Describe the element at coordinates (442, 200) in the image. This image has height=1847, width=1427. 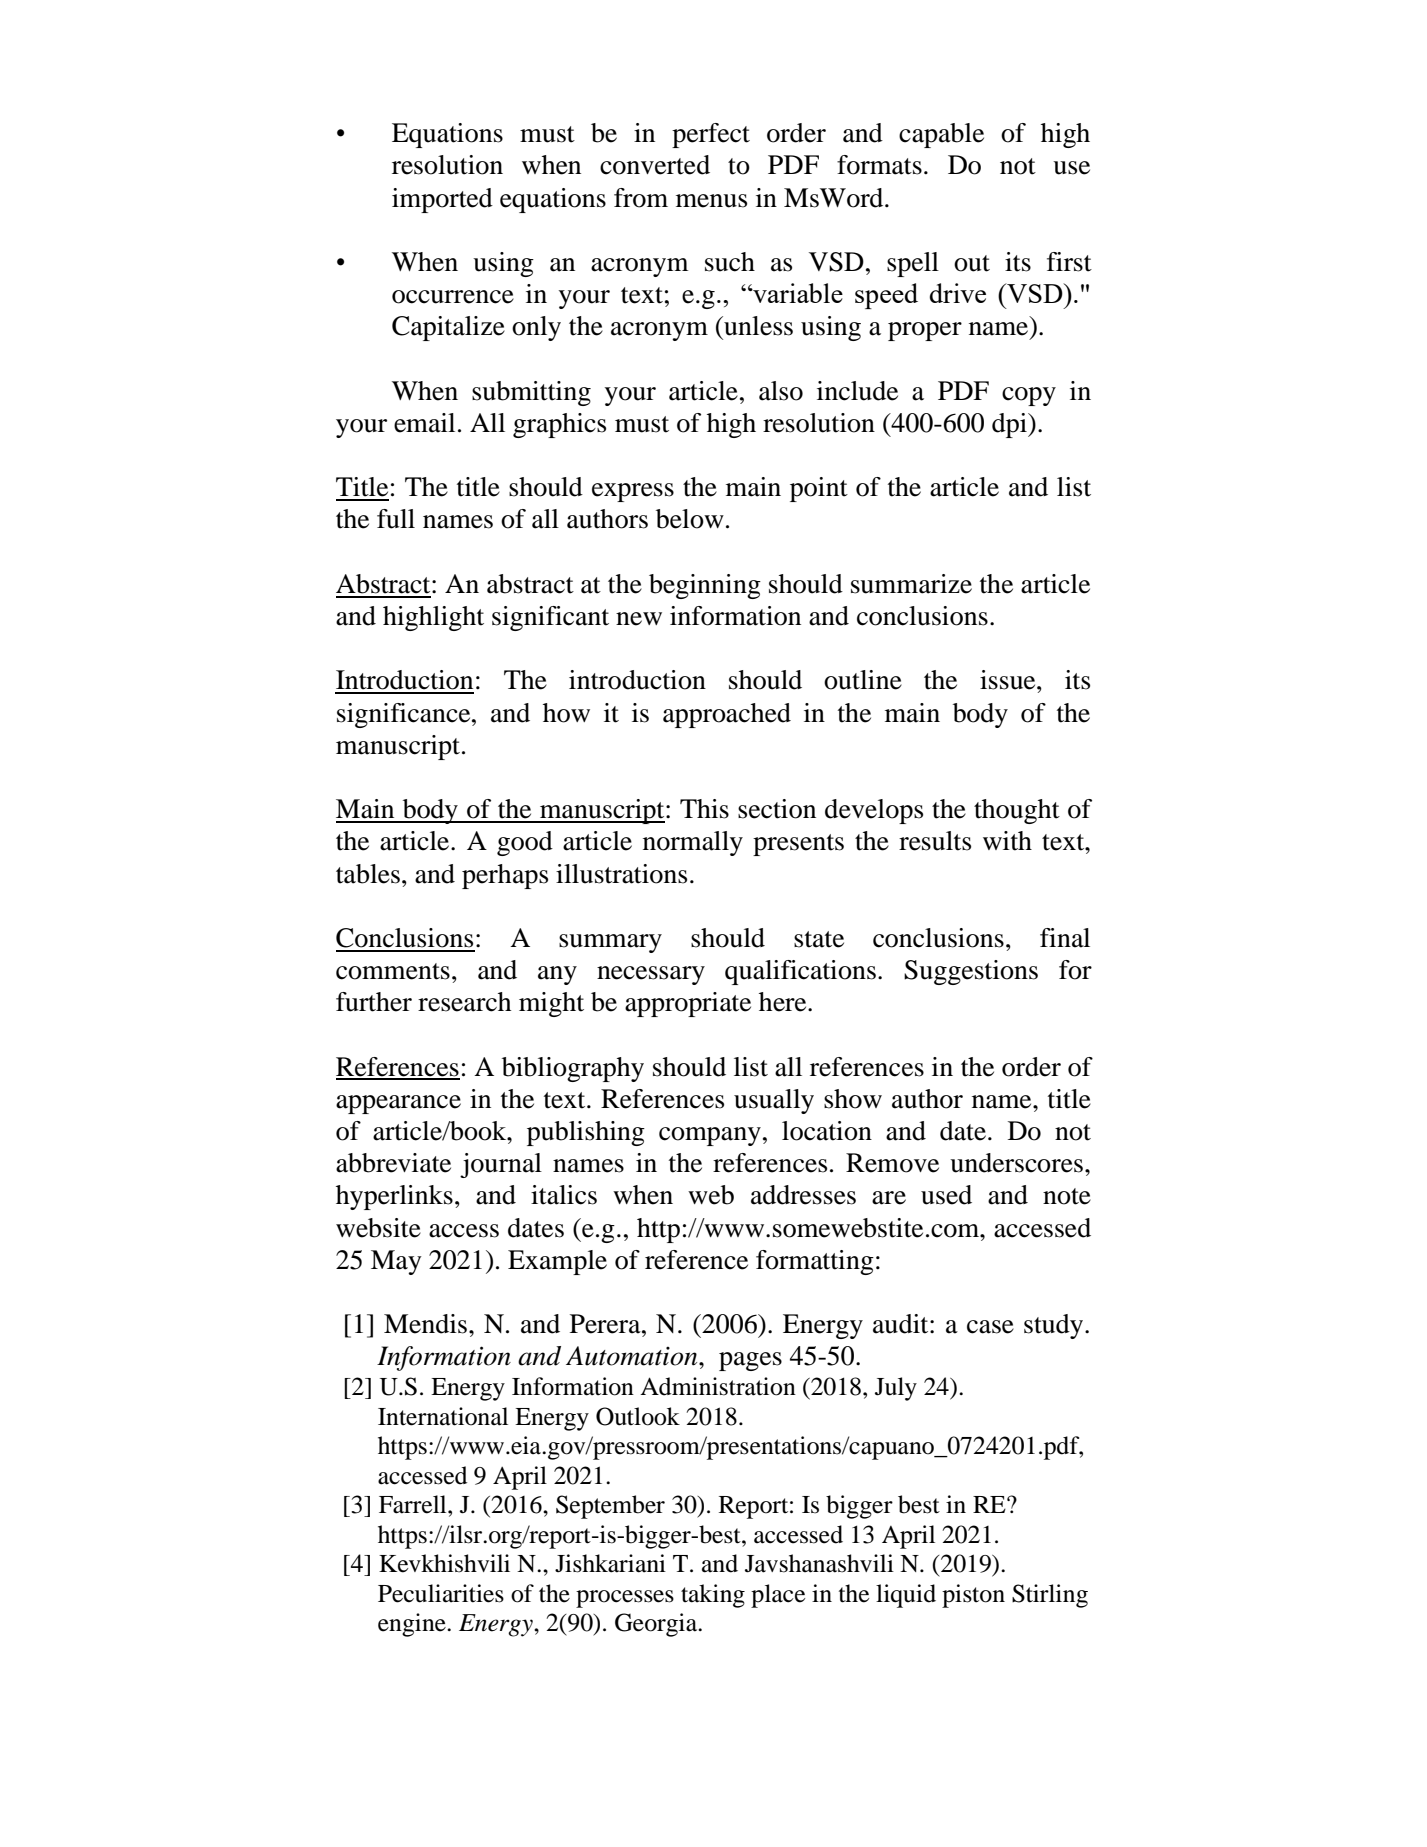
I see `imported` at that location.
